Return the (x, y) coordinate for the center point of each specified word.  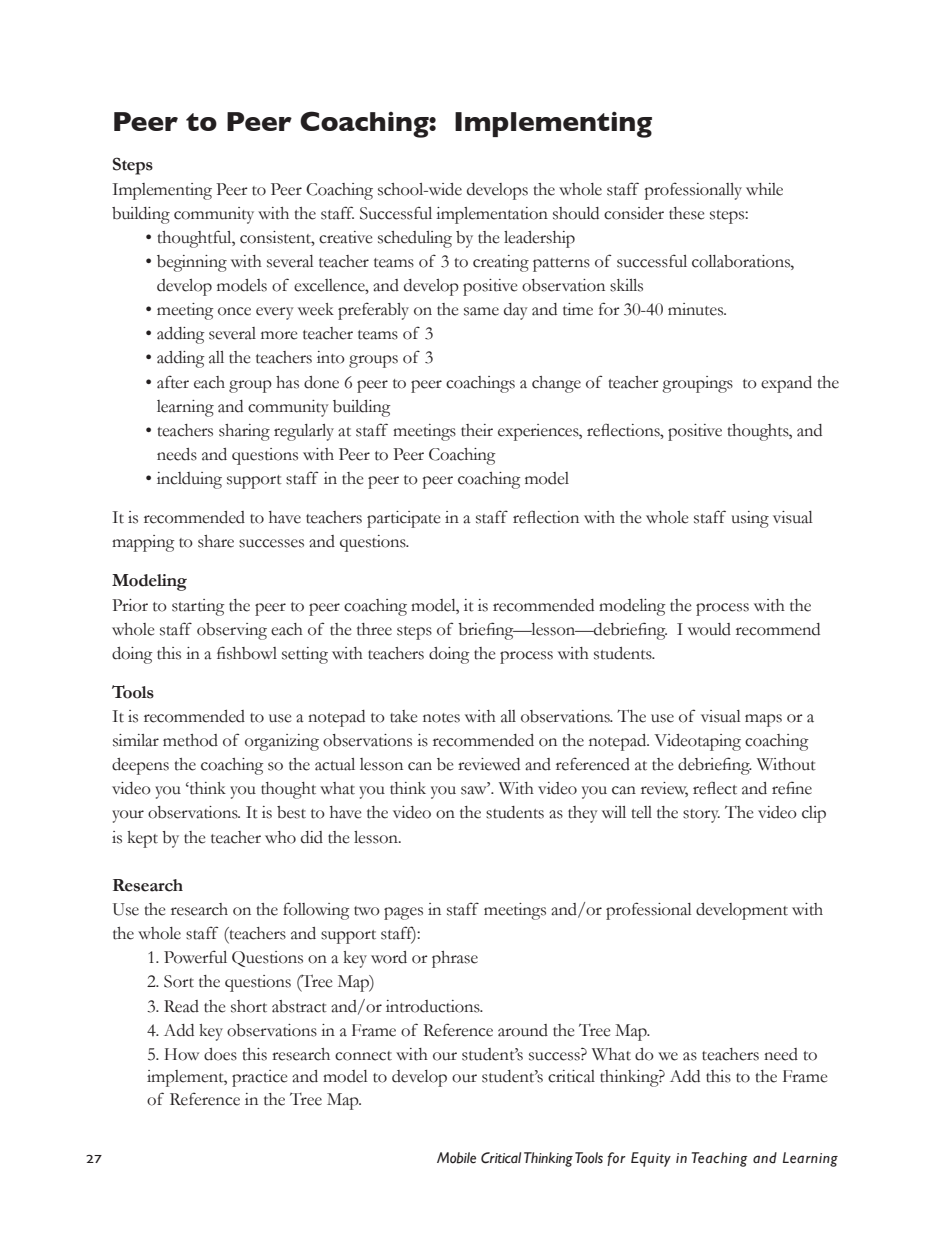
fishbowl (247, 653)
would (709, 629)
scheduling (415, 239)
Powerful (195, 957)
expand (786, 384)
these (686, 213)
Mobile (456, 1158)
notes (441, 718)
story (701, 816)
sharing (244, 432)
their (477, 430)
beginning (192, 263)
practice (259, 1078)
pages (403, 913)
